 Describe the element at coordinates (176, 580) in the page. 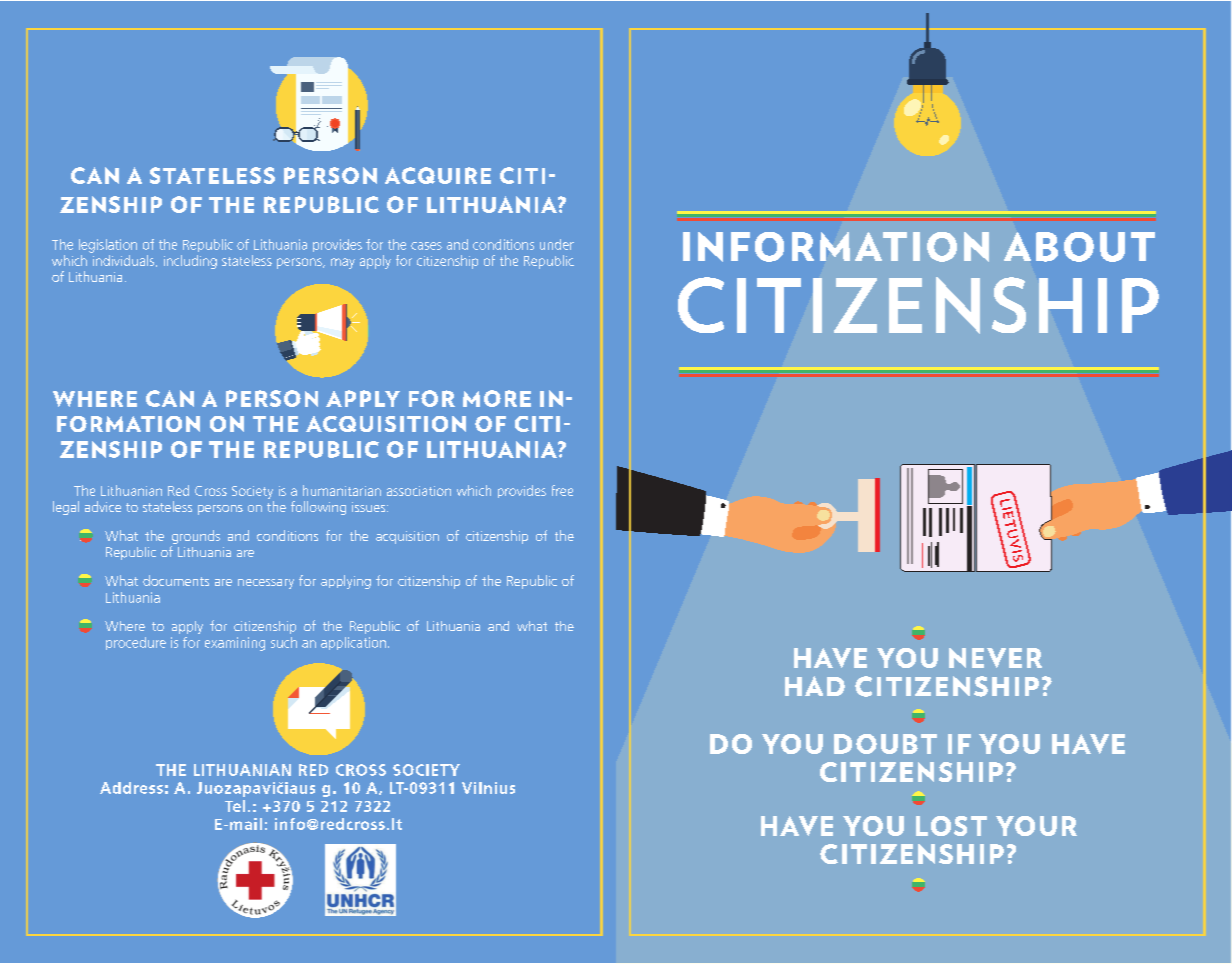

I see `documents` at that location.
